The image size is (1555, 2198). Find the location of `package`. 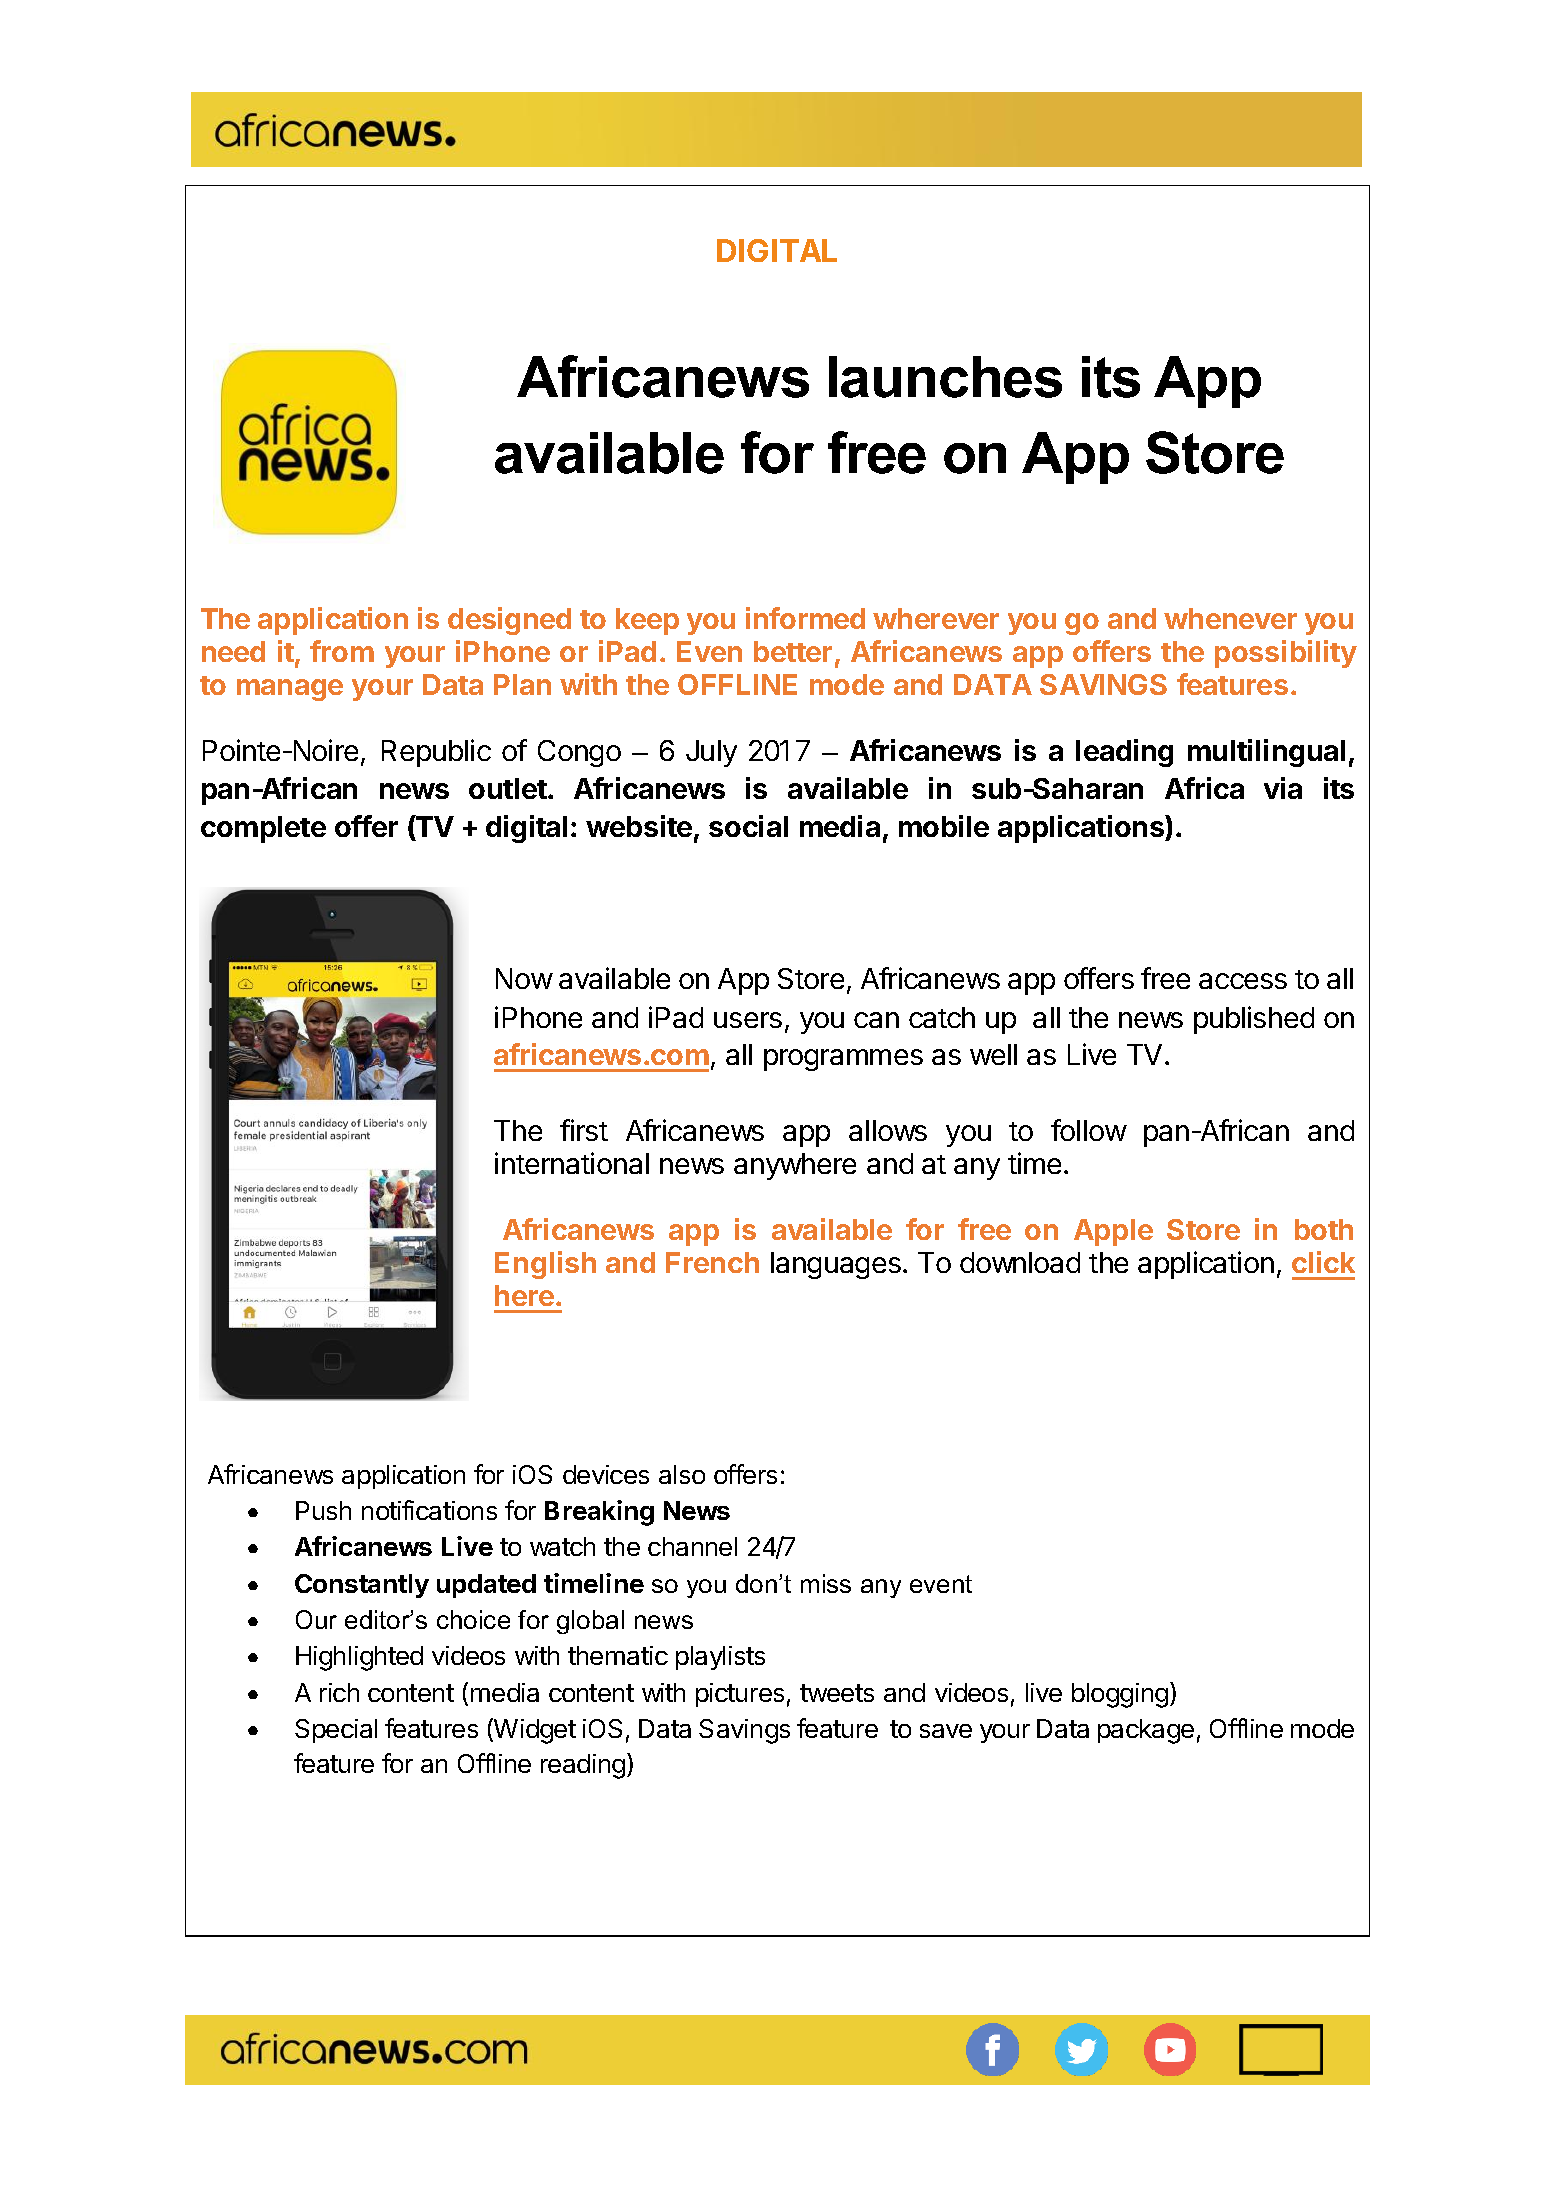

package is located at coordinates (1146, 1731).
